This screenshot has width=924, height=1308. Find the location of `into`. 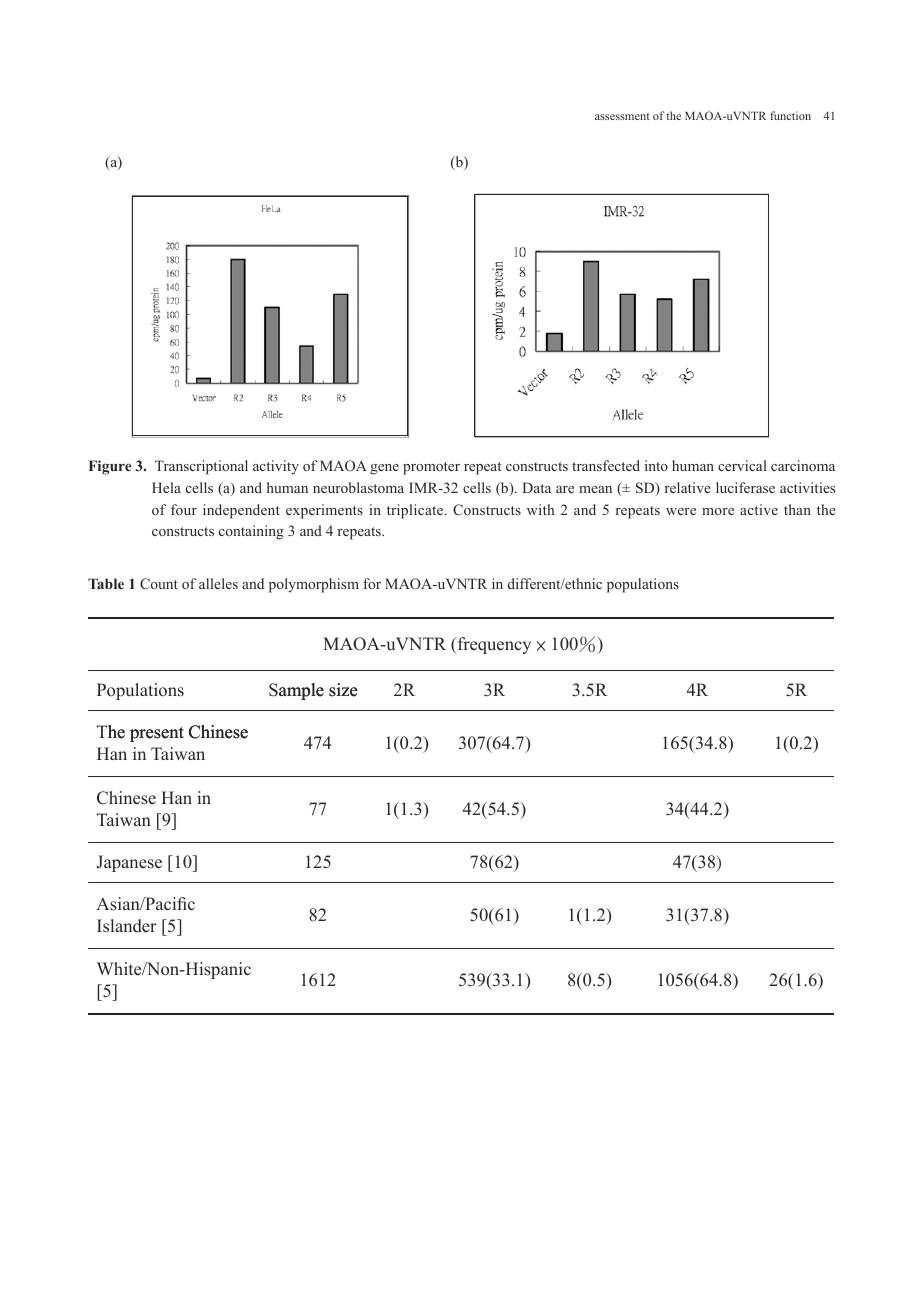

into is located at coordinates (656, 465).
